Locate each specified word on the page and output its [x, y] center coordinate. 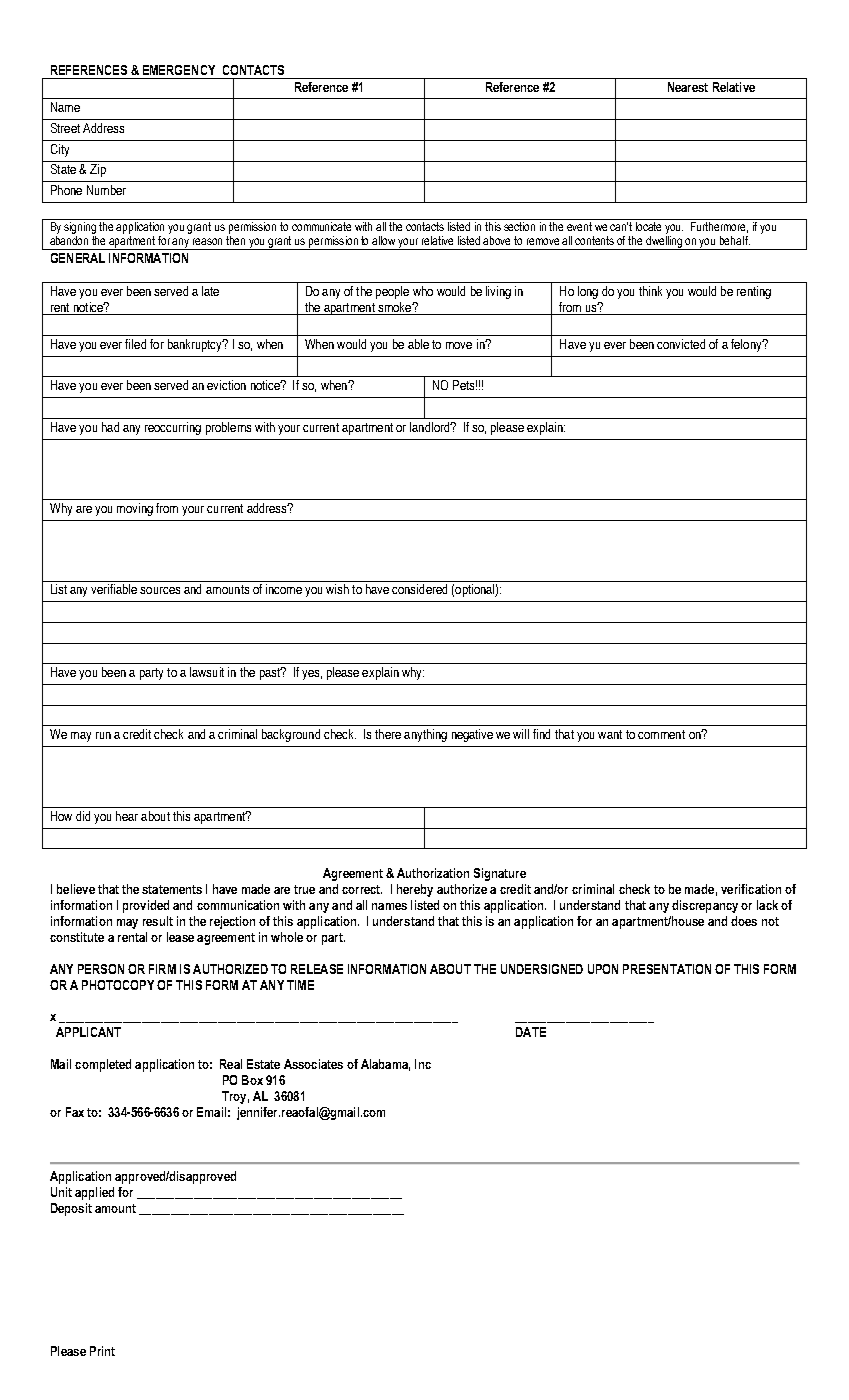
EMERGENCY [179, 70]
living [498, 292]
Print [102, 1351]
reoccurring [173, 428]
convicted [681, 344]
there [388, 734]
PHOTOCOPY [118, 985]
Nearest [688, 87]
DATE [531, 1032]
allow [383, 240]
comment [661, 734]
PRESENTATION [667, 969]
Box [252, 1080]
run [103, 735]
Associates [313, 1064]
